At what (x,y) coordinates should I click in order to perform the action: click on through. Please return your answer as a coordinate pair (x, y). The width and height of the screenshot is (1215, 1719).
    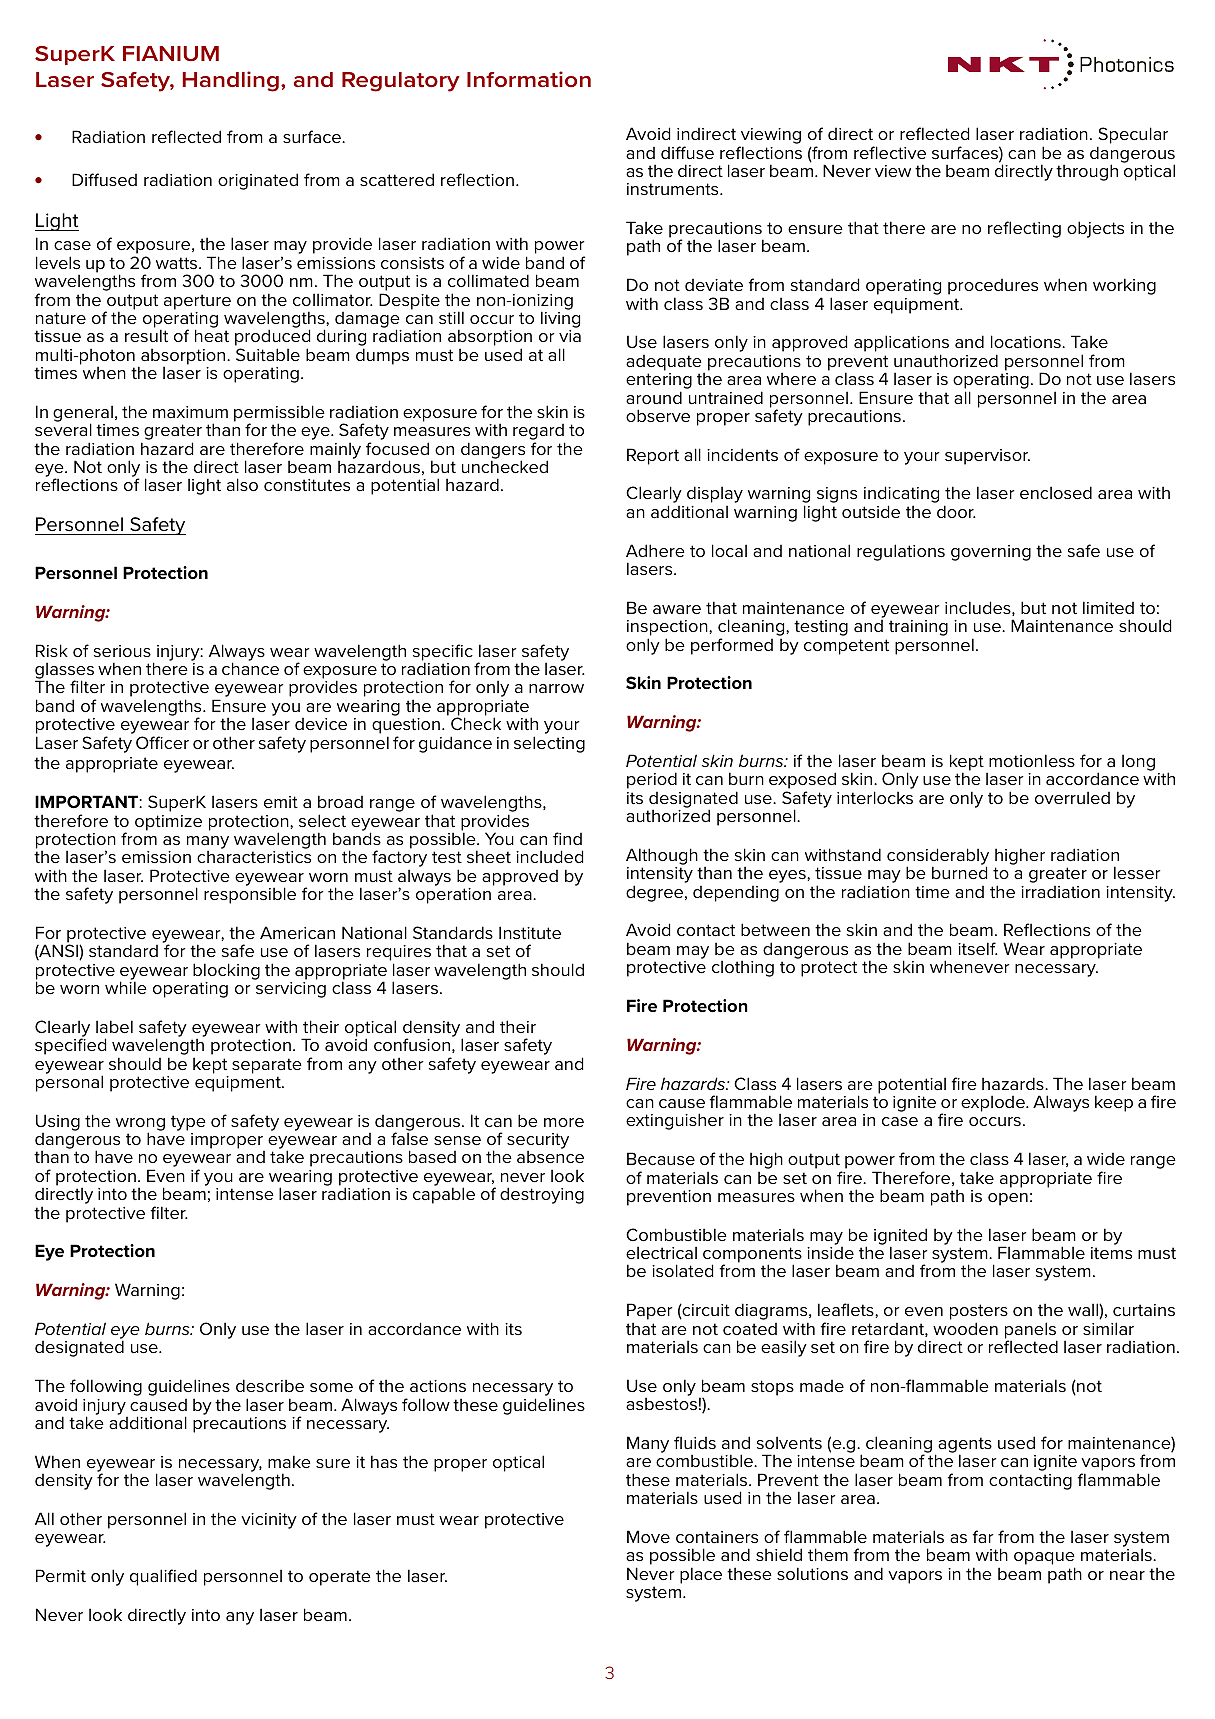
    Looking at the image, I should click on (1087, 172).
